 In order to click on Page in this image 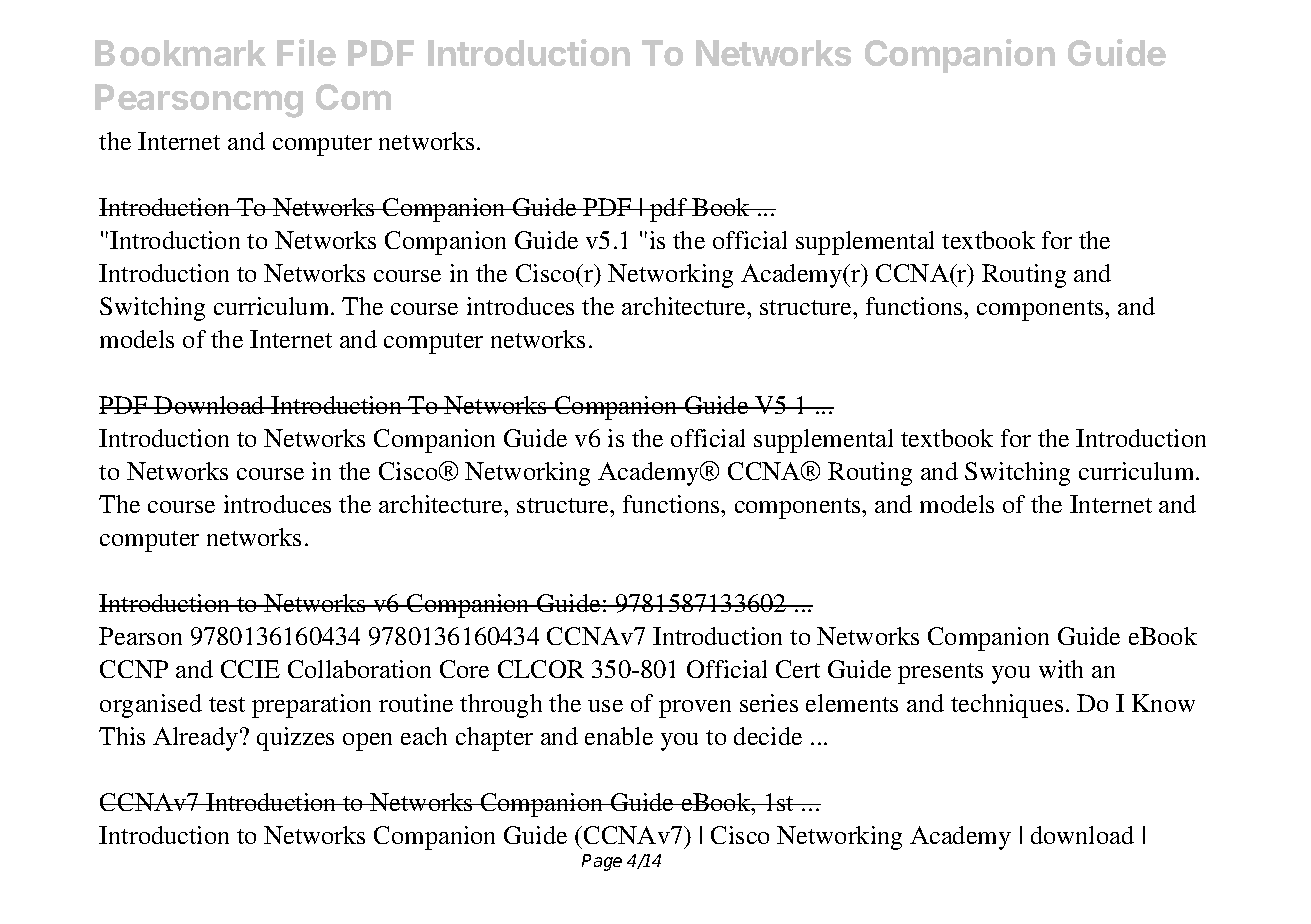, I will do `click(602, 862)`.
